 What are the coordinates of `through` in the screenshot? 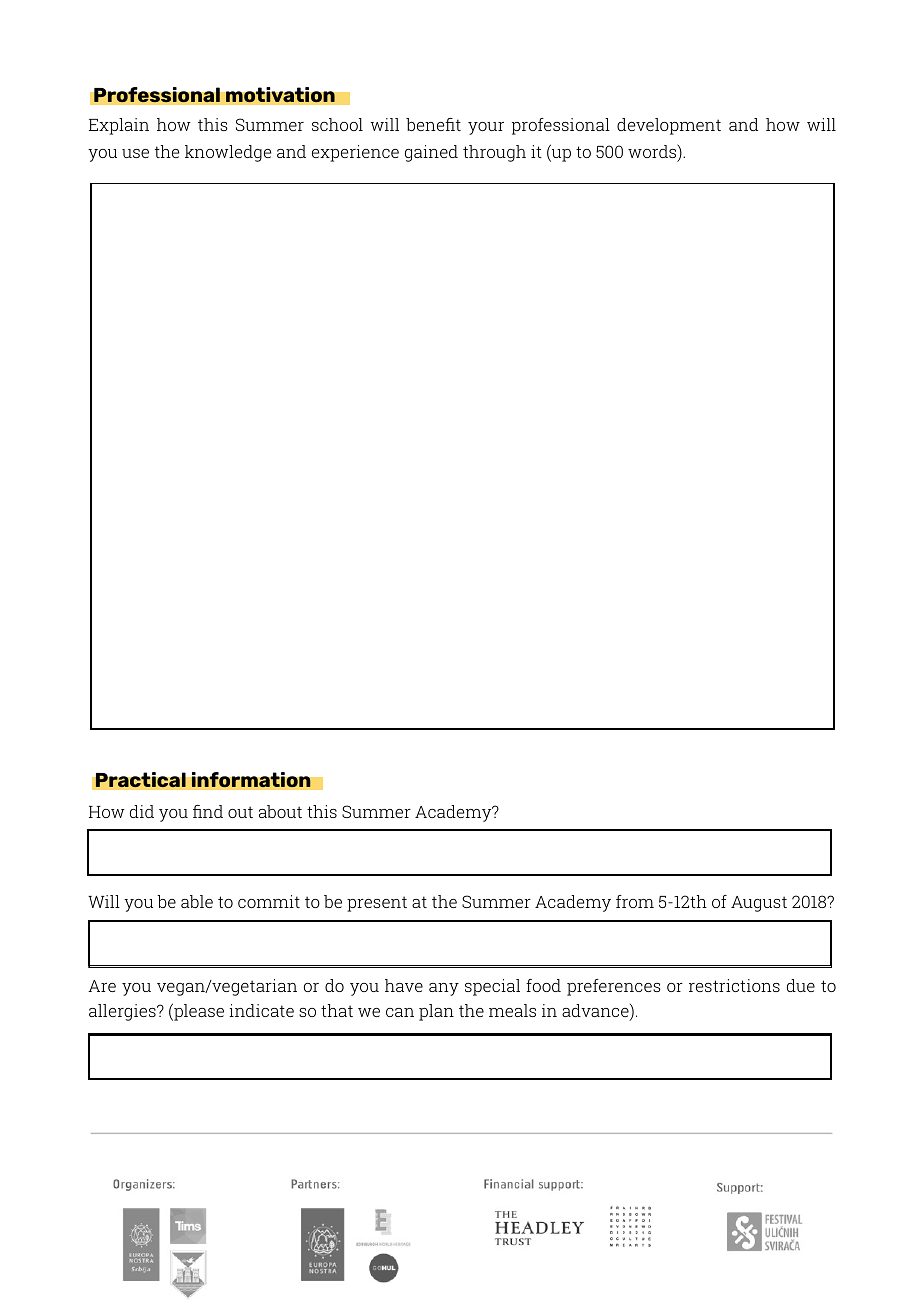 It's located at (494, 153).
